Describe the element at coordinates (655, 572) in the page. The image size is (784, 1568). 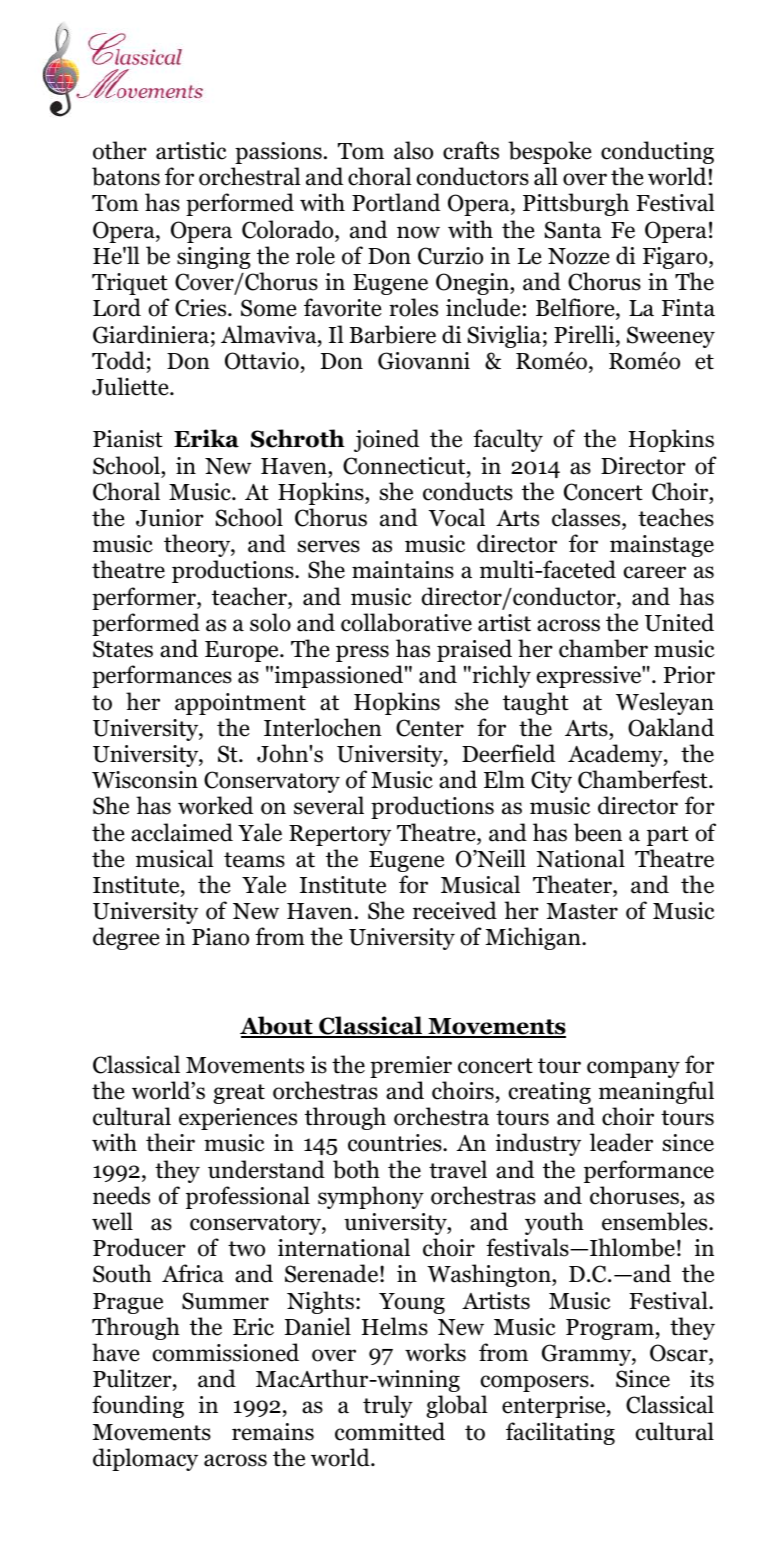
I see `career` at that location.
